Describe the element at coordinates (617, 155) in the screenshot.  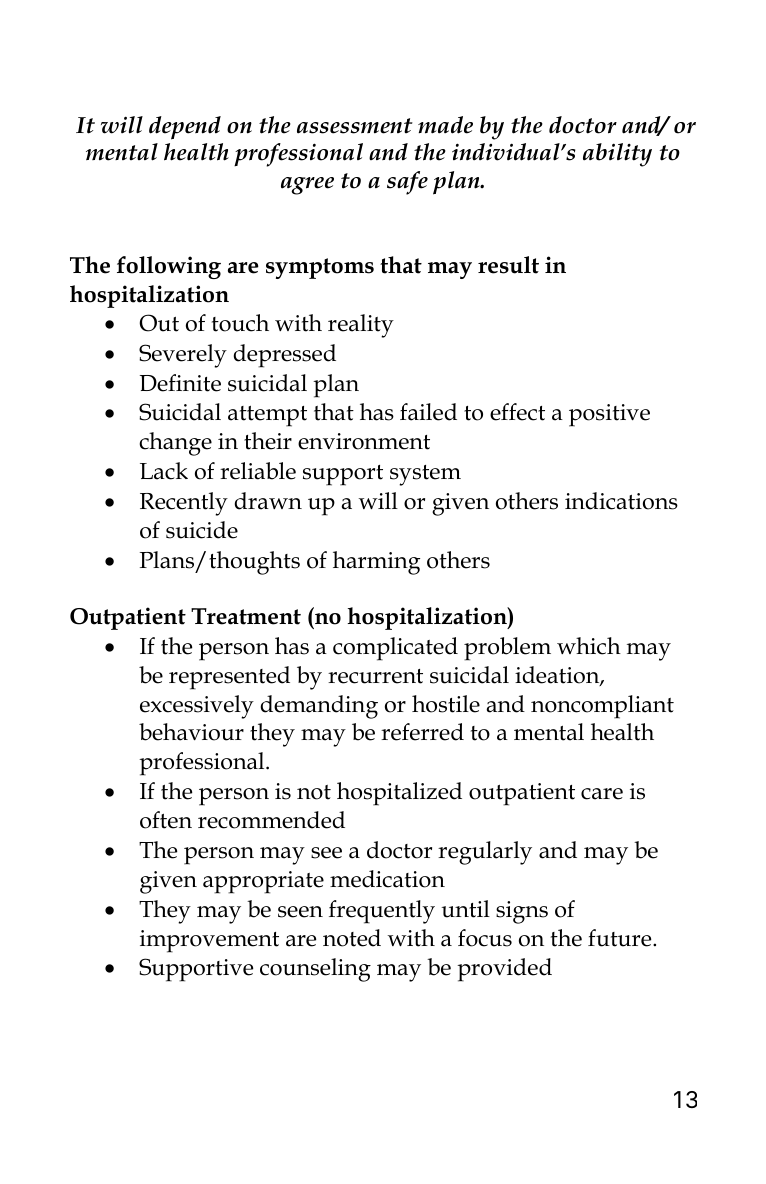
I see `ability` at that location.
